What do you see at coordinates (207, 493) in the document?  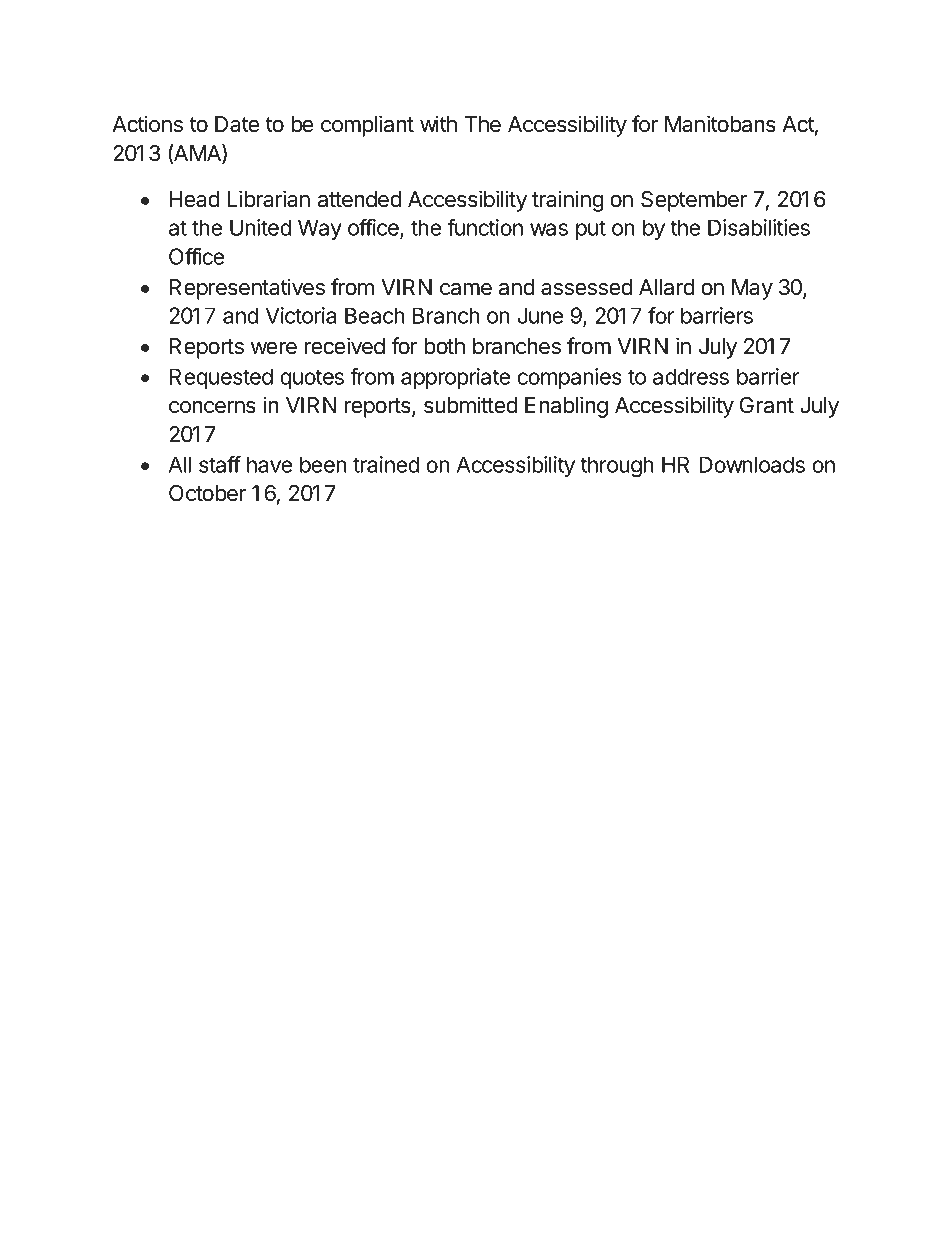 I see `October` at bounding box center [207, 493].
